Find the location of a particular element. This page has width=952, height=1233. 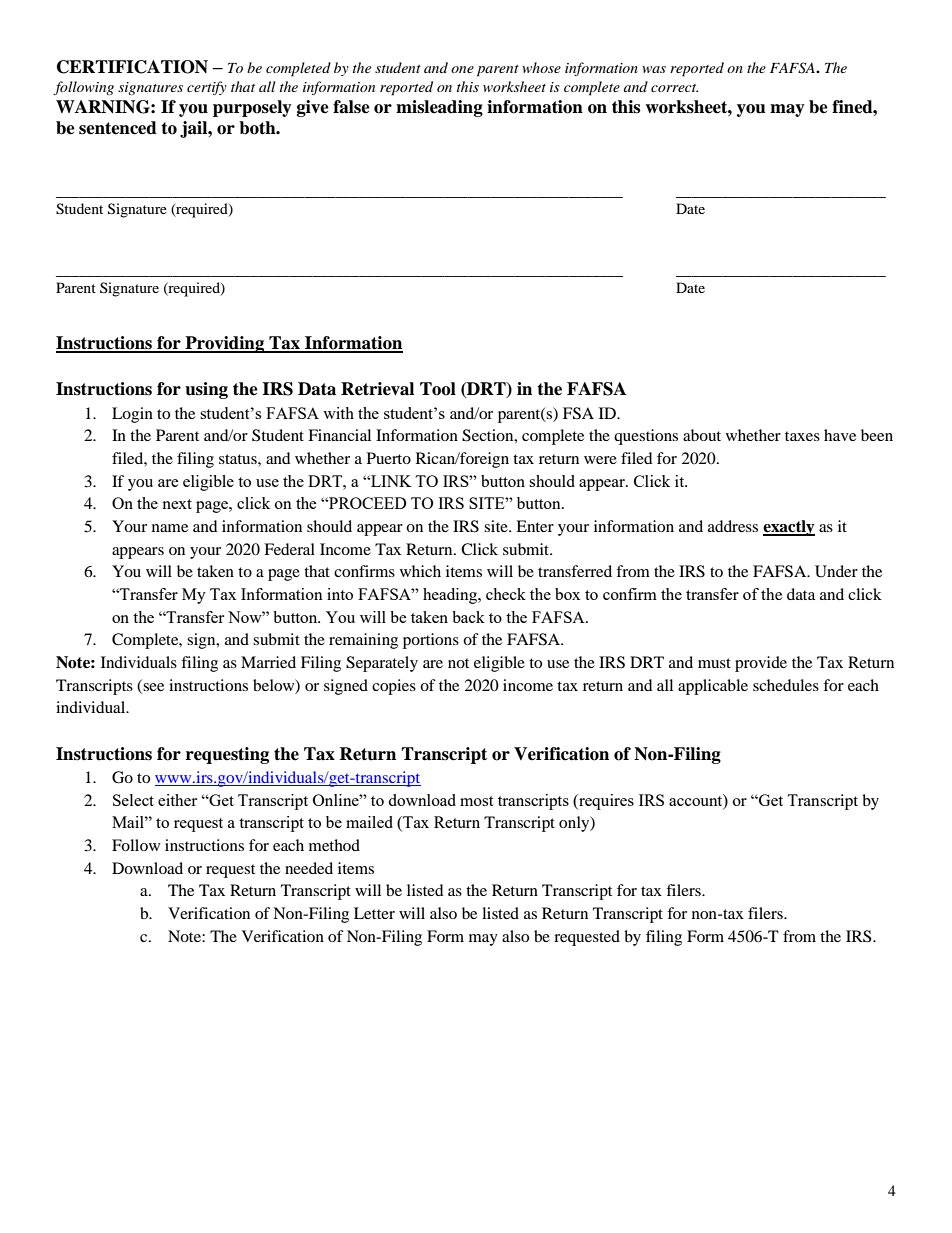

Married is located at coordinates (268, 662).
